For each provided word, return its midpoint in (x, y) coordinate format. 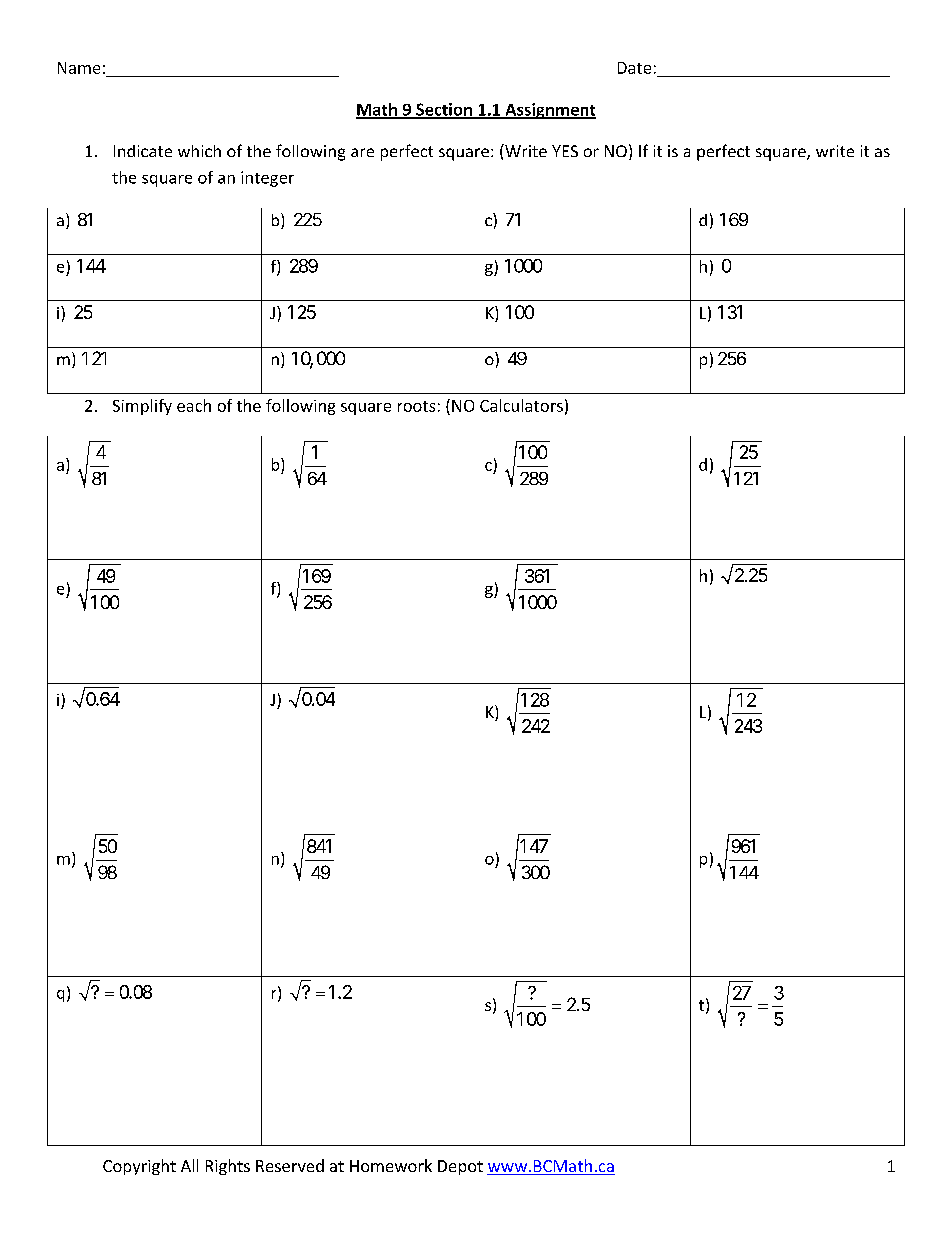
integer (267, 179)
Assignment (549, 111)
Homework (391, 1165)
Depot (460, 1167)
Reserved (290, 1165)
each (194, 405)
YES (565, 151)
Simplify (142, 407)
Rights (228, 1167)
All (189, 1165)
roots (416, 406)
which (199, 151)
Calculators (521, 405)
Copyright (139, 1167)
